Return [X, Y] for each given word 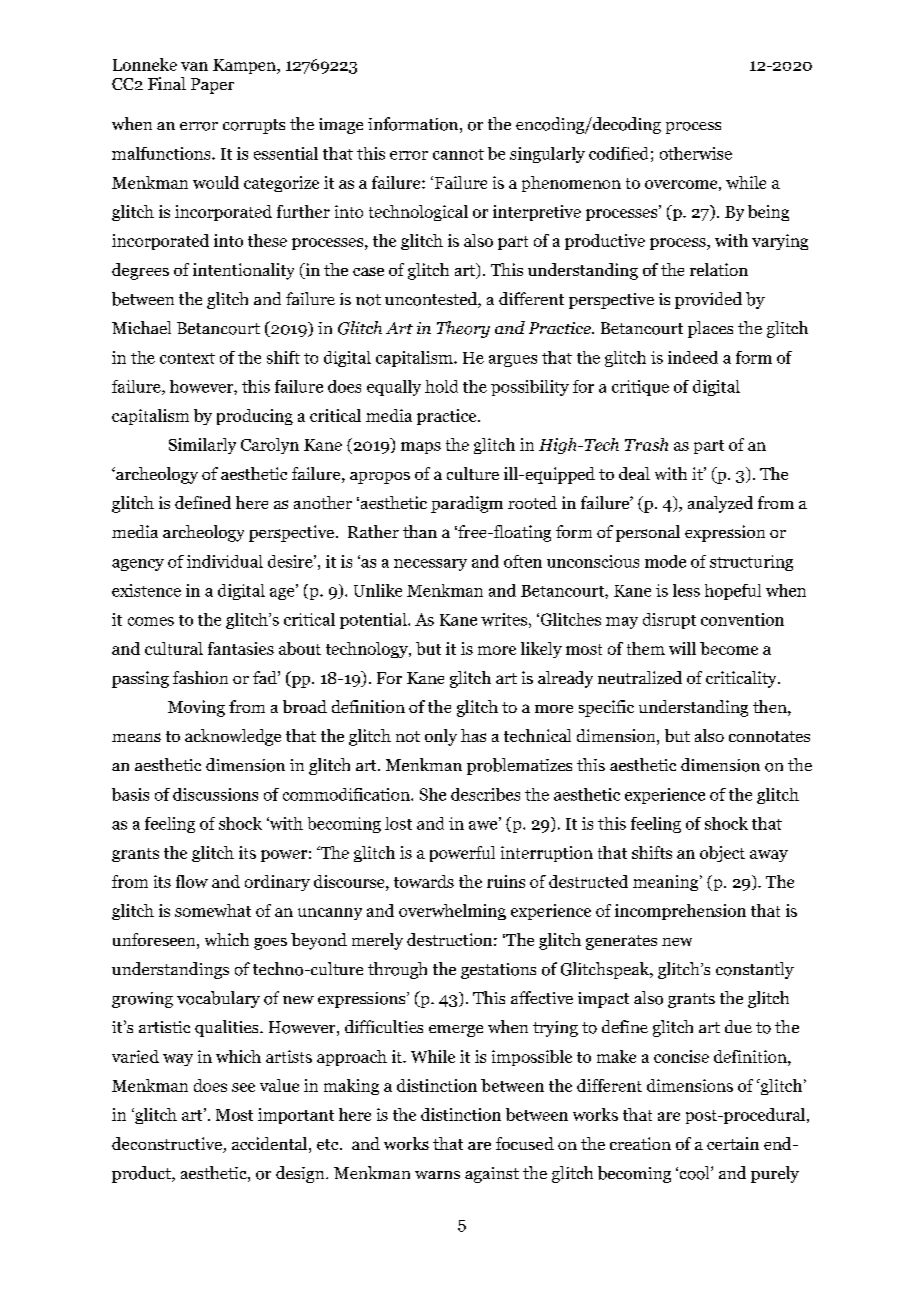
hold [441, 386]
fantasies [241, 648]
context [187, 358]
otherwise [696, 153]
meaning [667, 883]
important [296, 1116]
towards [424, 881]
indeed [693, 357]
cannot [458, 154]
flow [192, 881]
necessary [430, 565]
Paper [212, 86]
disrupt [669, 621]
